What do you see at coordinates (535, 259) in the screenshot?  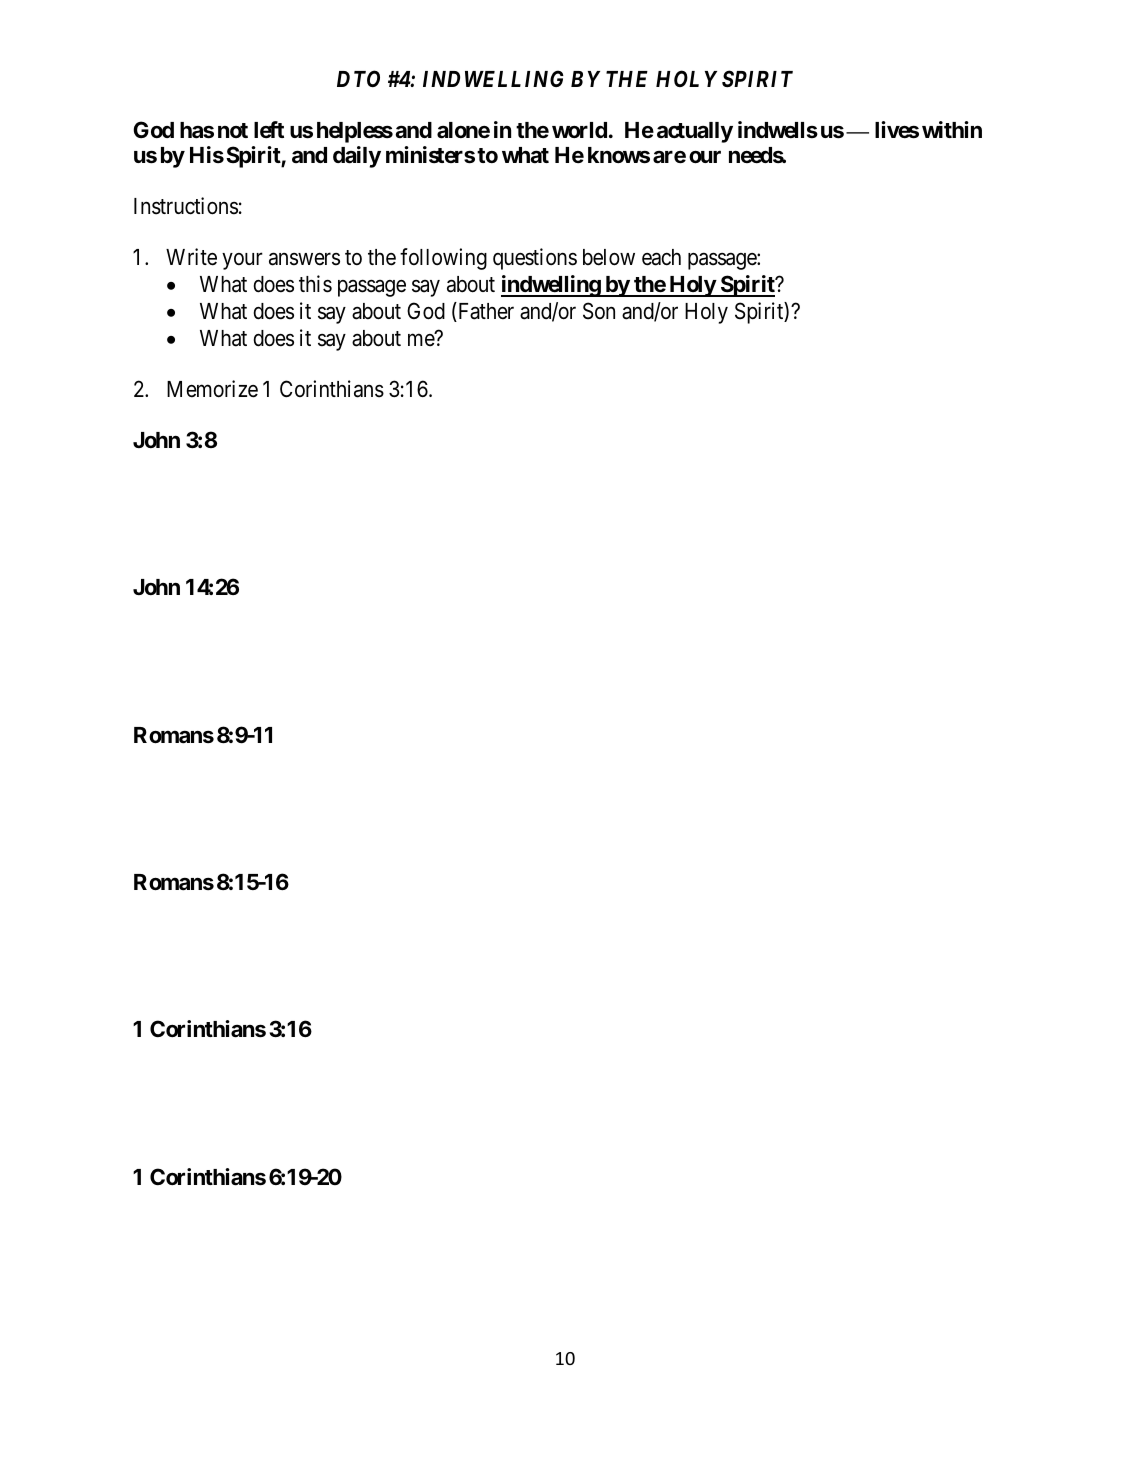 I see `questions` at bounding box center [535, 259].
